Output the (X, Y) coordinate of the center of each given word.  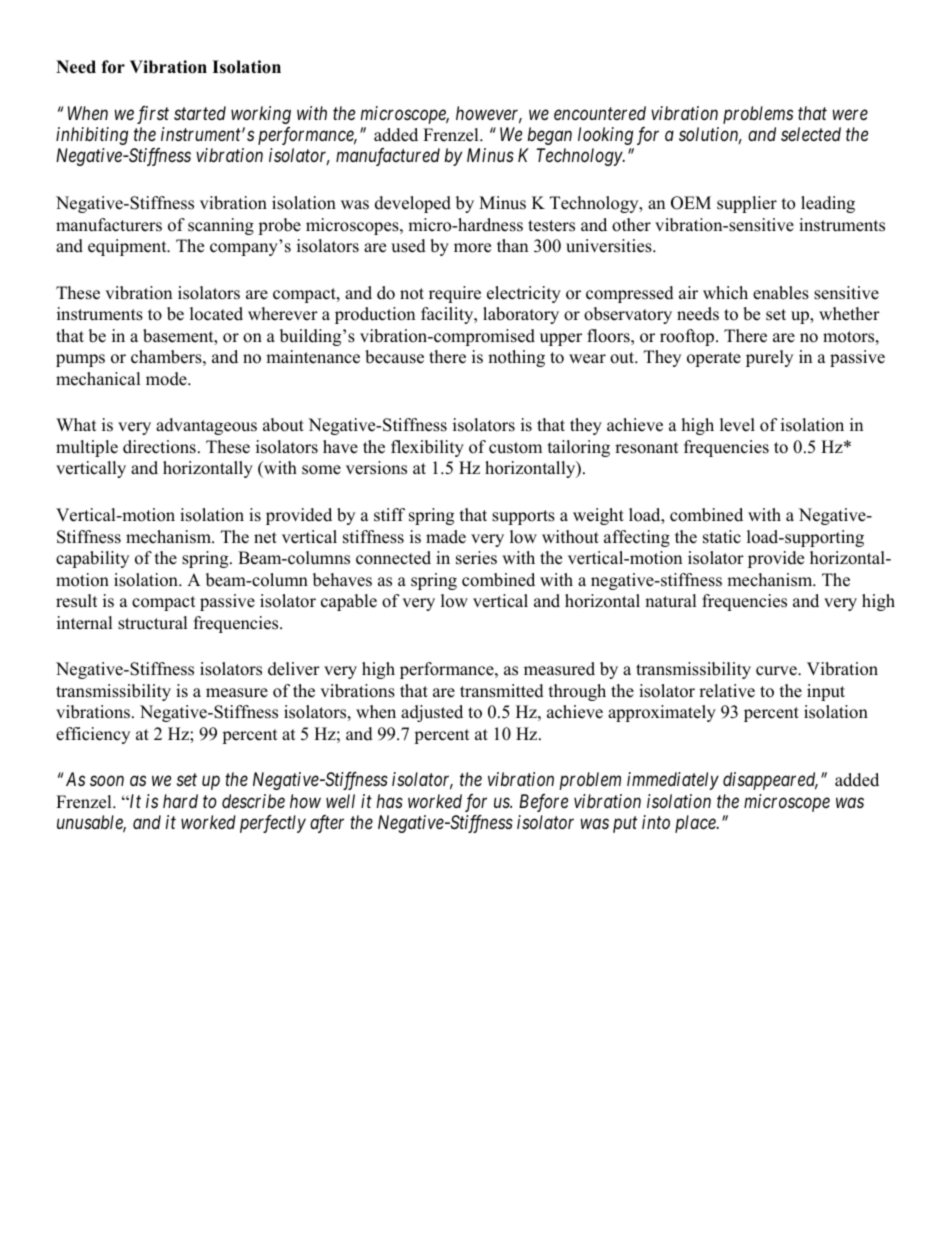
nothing (516, 358)
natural (671, 601)
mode (167, 379)
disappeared (770, 781)
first (153, 115)
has (390, 801)
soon (107, 781)
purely (769, 358)
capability (92, 559)
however (489, 114)
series (476, 558)
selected (811, 134)
